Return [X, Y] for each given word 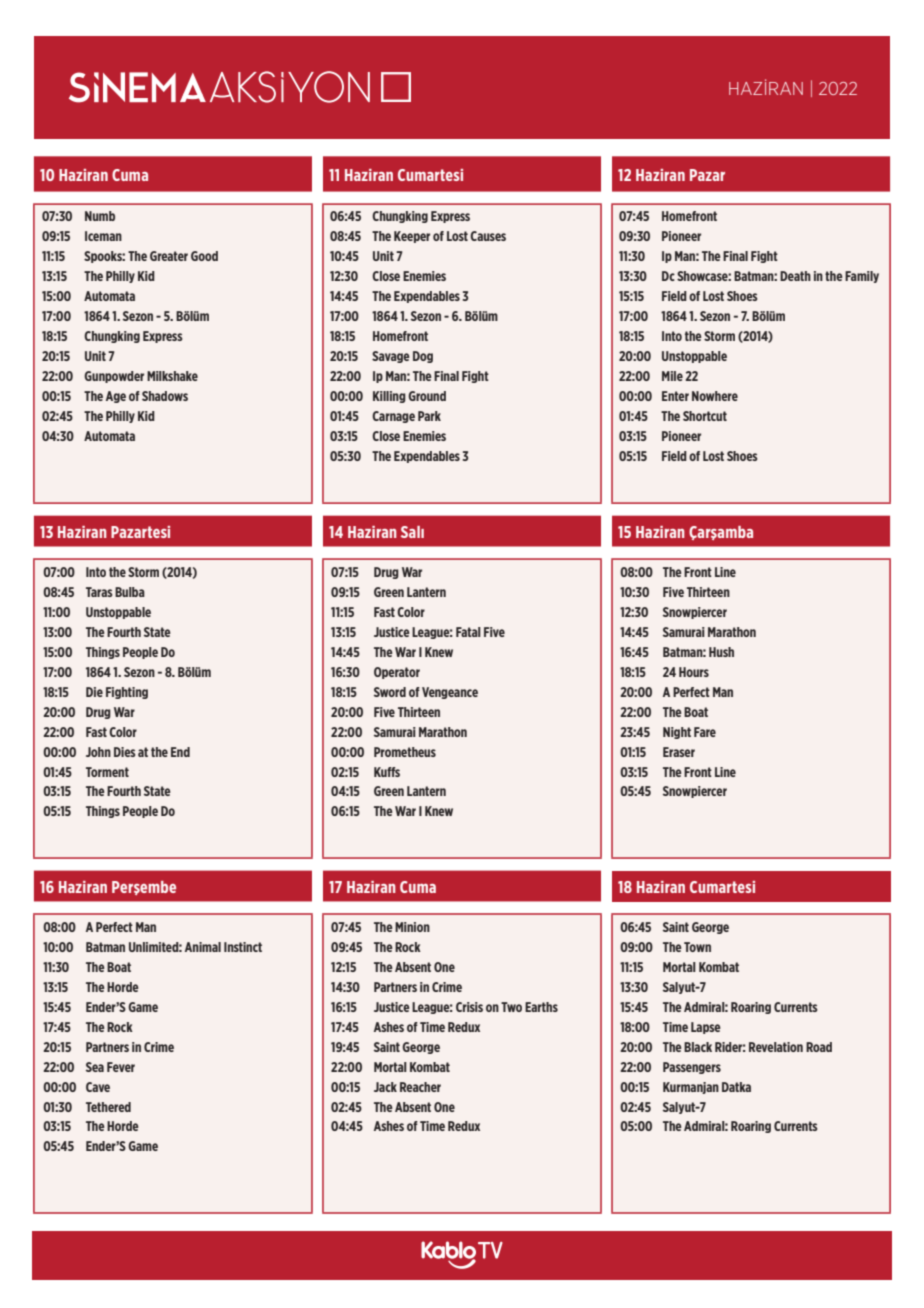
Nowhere [715, 396]
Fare [705, 732]
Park [429, 416]
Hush [721, 652]
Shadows [165, 396]
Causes [488, 236]
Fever [121, 1067]
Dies [125, 752]
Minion [412, 927]
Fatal [468, 632]
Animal [203, 947]
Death [795, 276]
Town [697, 947]
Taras [99, 592]
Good [204, 256]
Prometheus [405, 752]
